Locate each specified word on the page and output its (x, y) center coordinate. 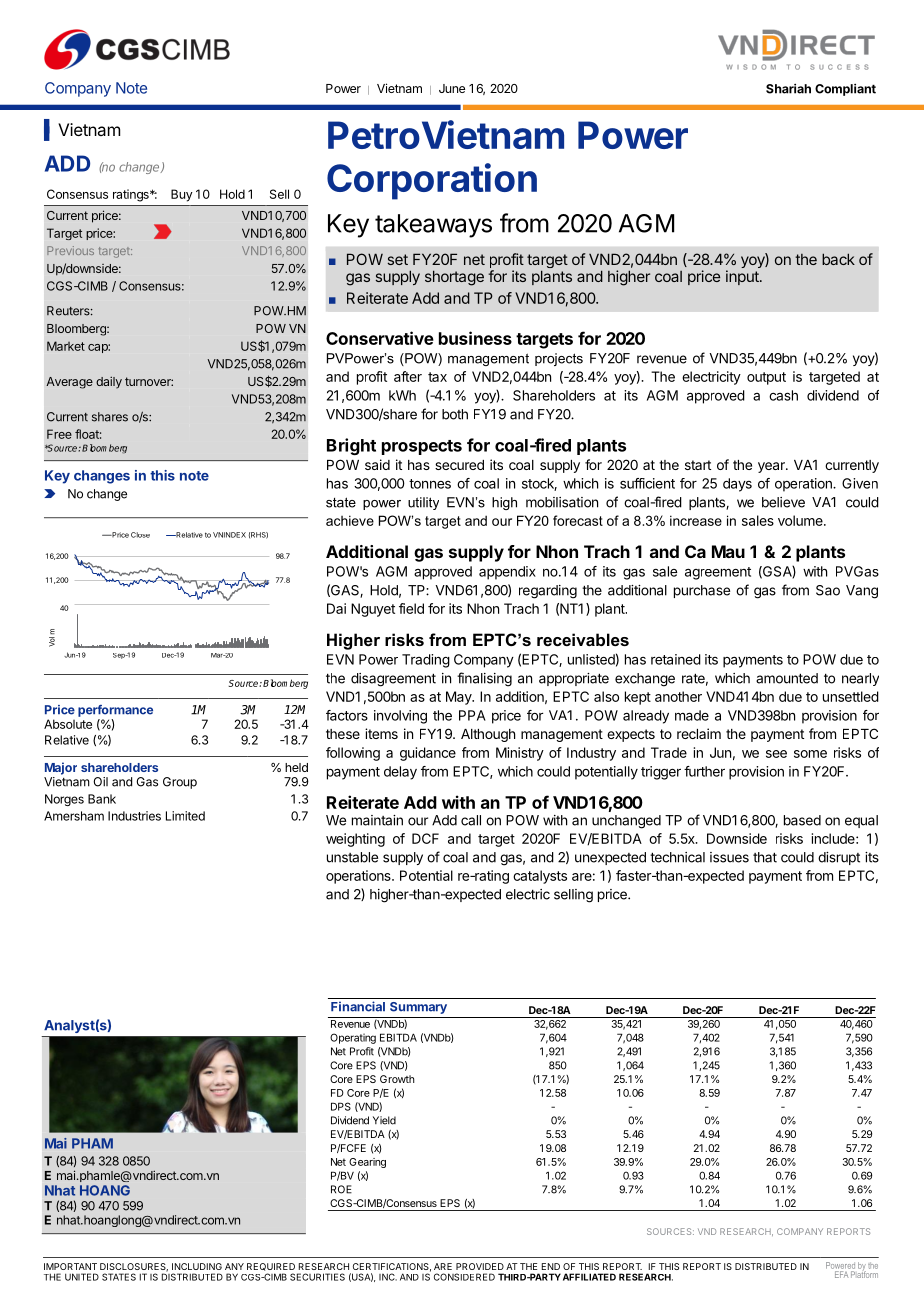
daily (109, 382)
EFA (841, 1274)
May (460, 698)
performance (115, 711)
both (455, 414)
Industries (134, 816)
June (452, 88)
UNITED (82, 1277)
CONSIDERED (464, 1277)
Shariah (788, 89)
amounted (787, 678)
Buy (182, 195)
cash (783, 395)
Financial (358, 1006)
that (765, 857)
